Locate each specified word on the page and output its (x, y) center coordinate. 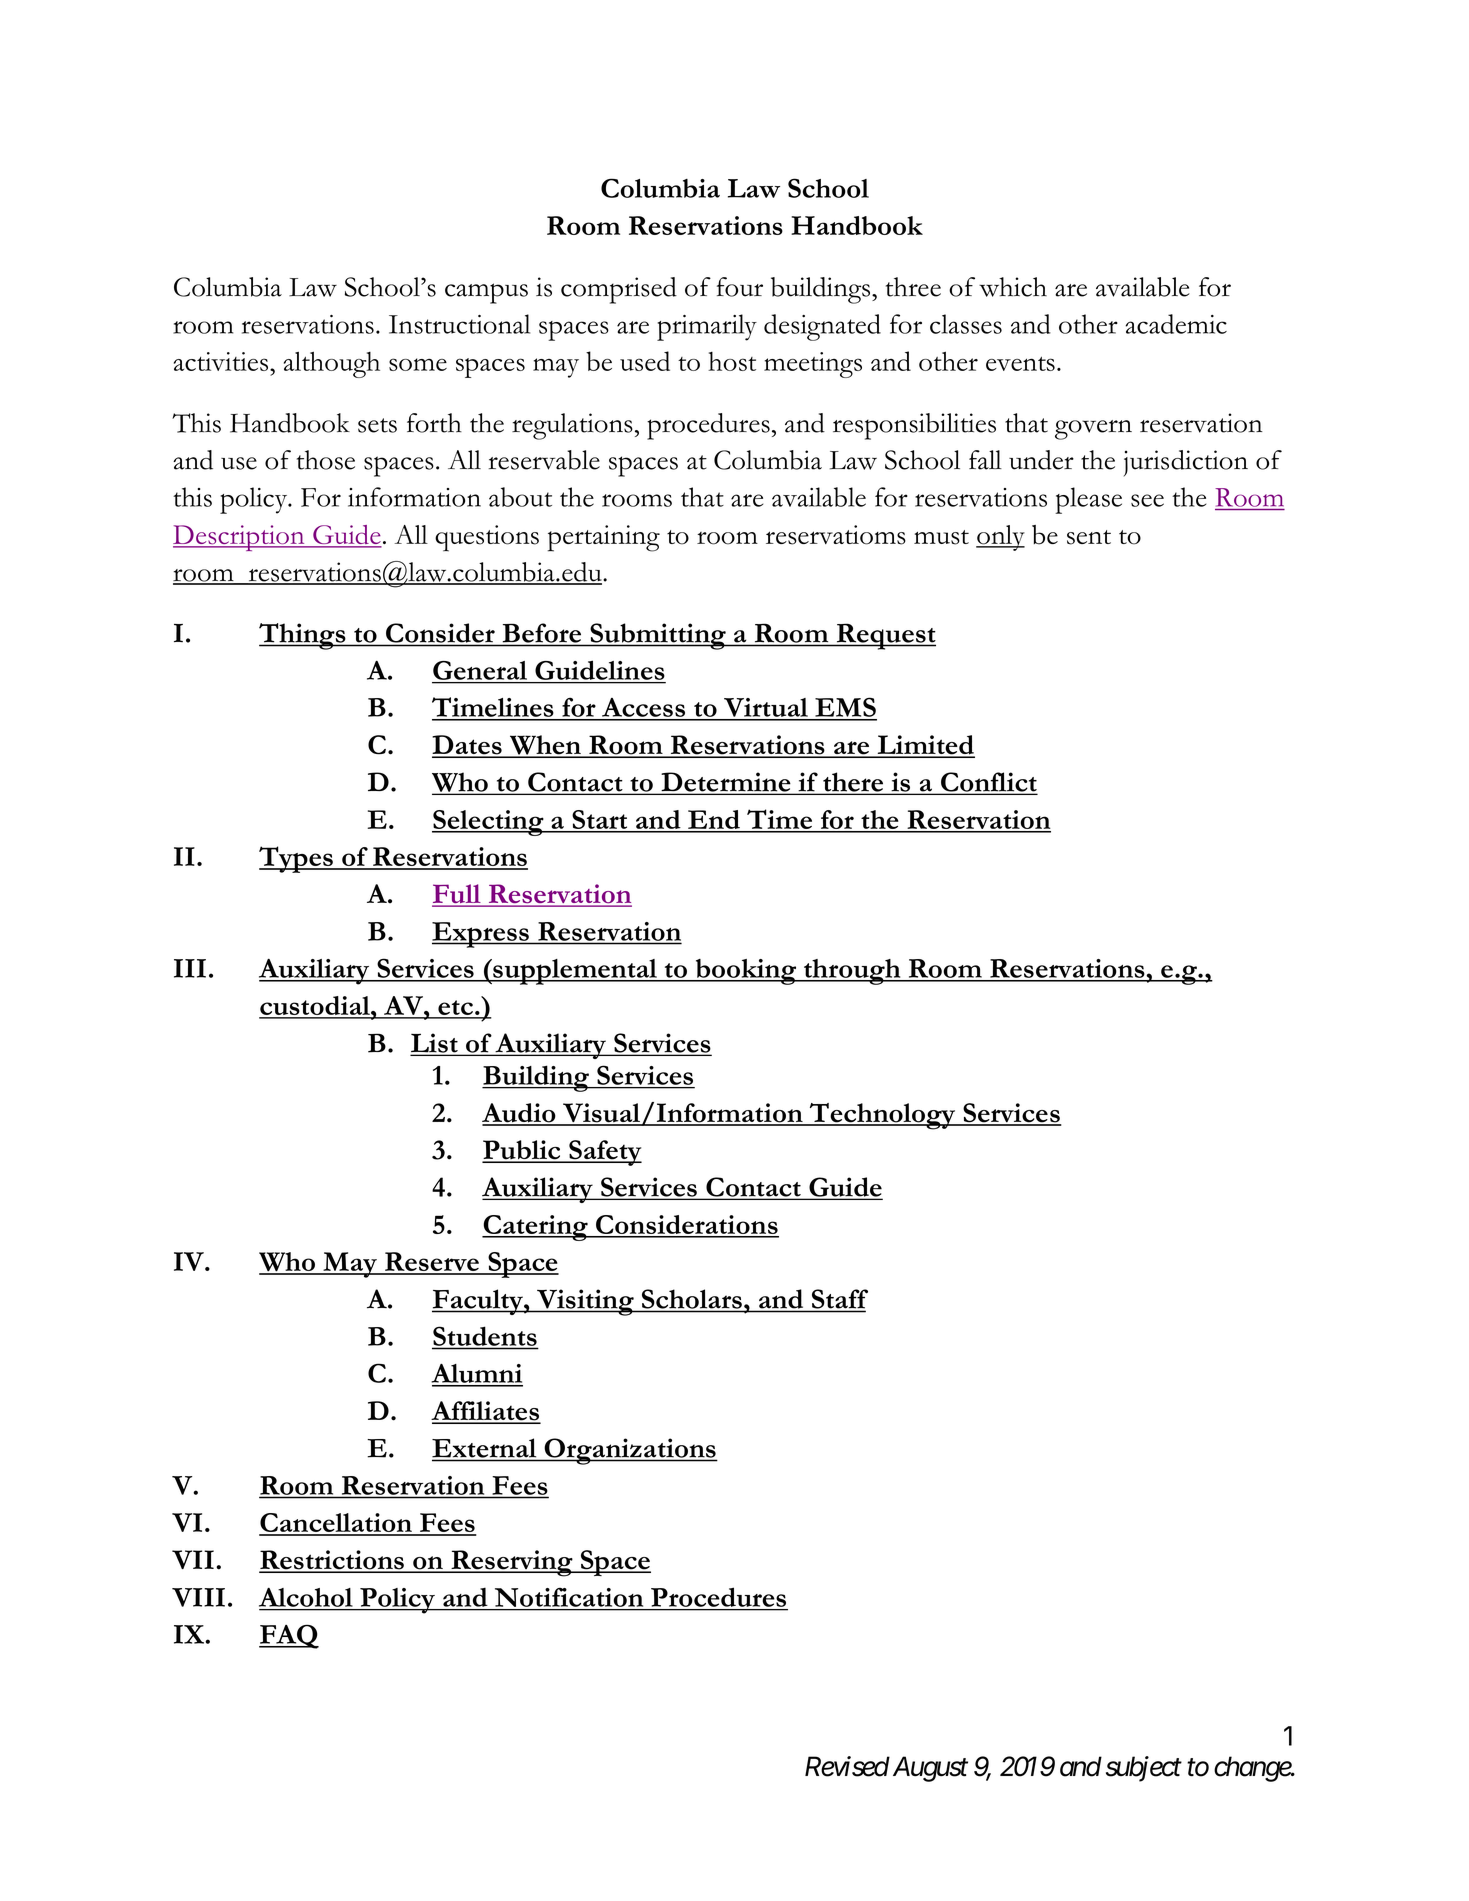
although (332, 364)
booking (746, 972)
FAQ (289, 1636)
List (435, 1044)
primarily (707, 327)
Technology (883, 1116)
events (1020, 363)
